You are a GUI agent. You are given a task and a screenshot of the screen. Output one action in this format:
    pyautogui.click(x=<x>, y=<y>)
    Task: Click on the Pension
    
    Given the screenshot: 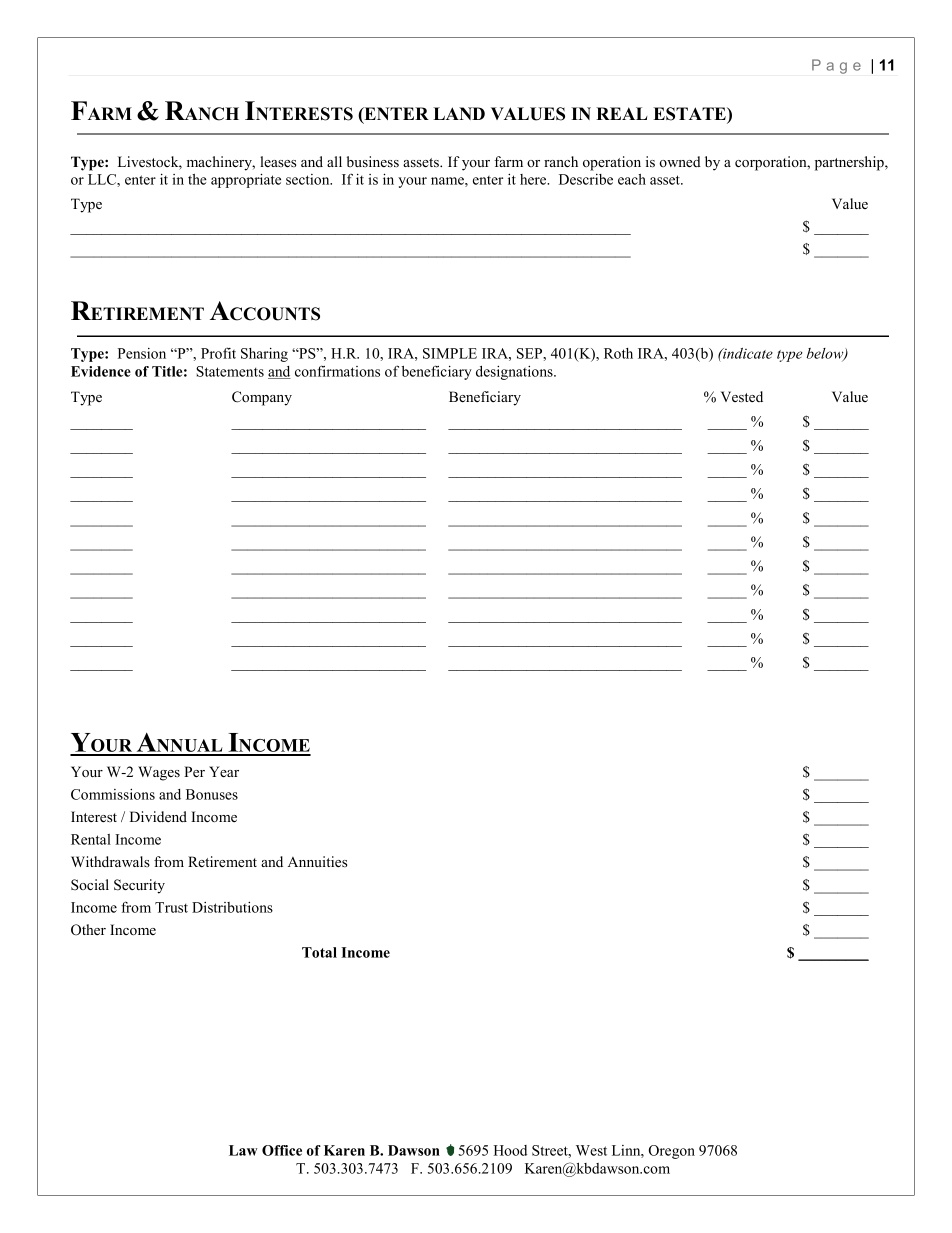 What is the action you would take?
    pyautogui.click(x=142, y=353)
